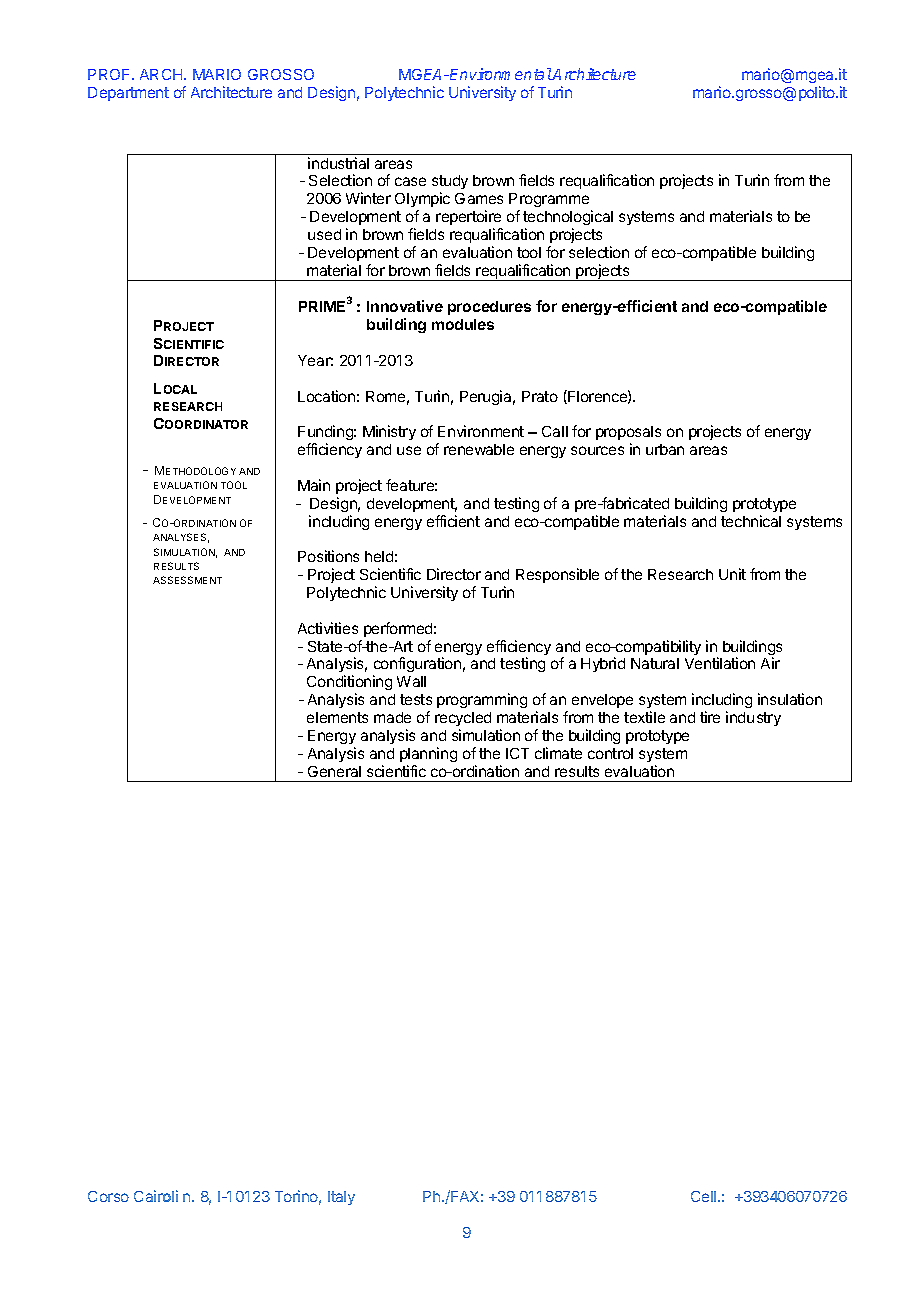 Image resolution: width=924 pixels, height=1307 pixels. What do you see at coordinates (128, 94) in the document?
I see `Department` at bounding box center [128, 94].
